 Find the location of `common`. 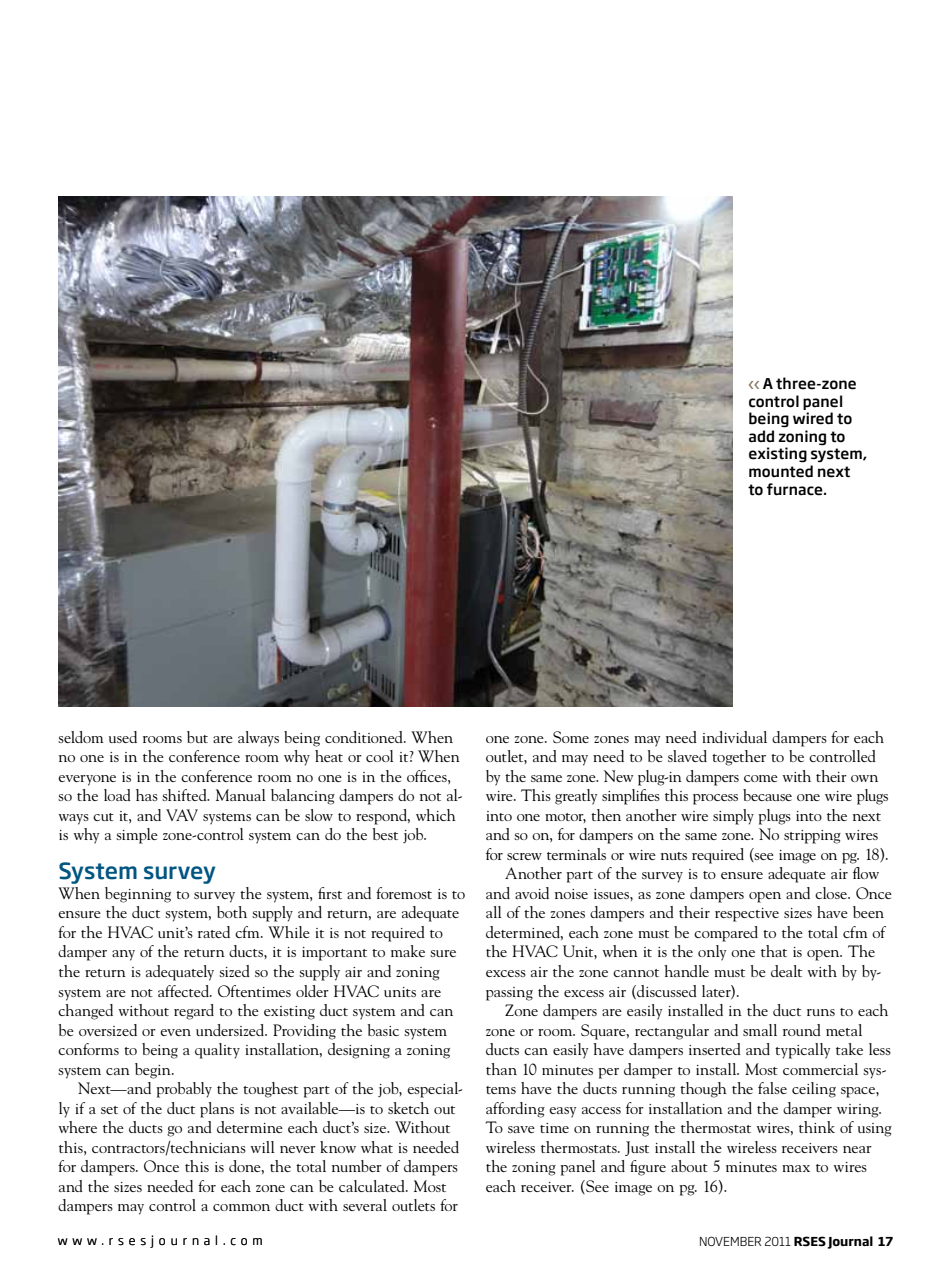

common is located at coordinates (241, 1207).
